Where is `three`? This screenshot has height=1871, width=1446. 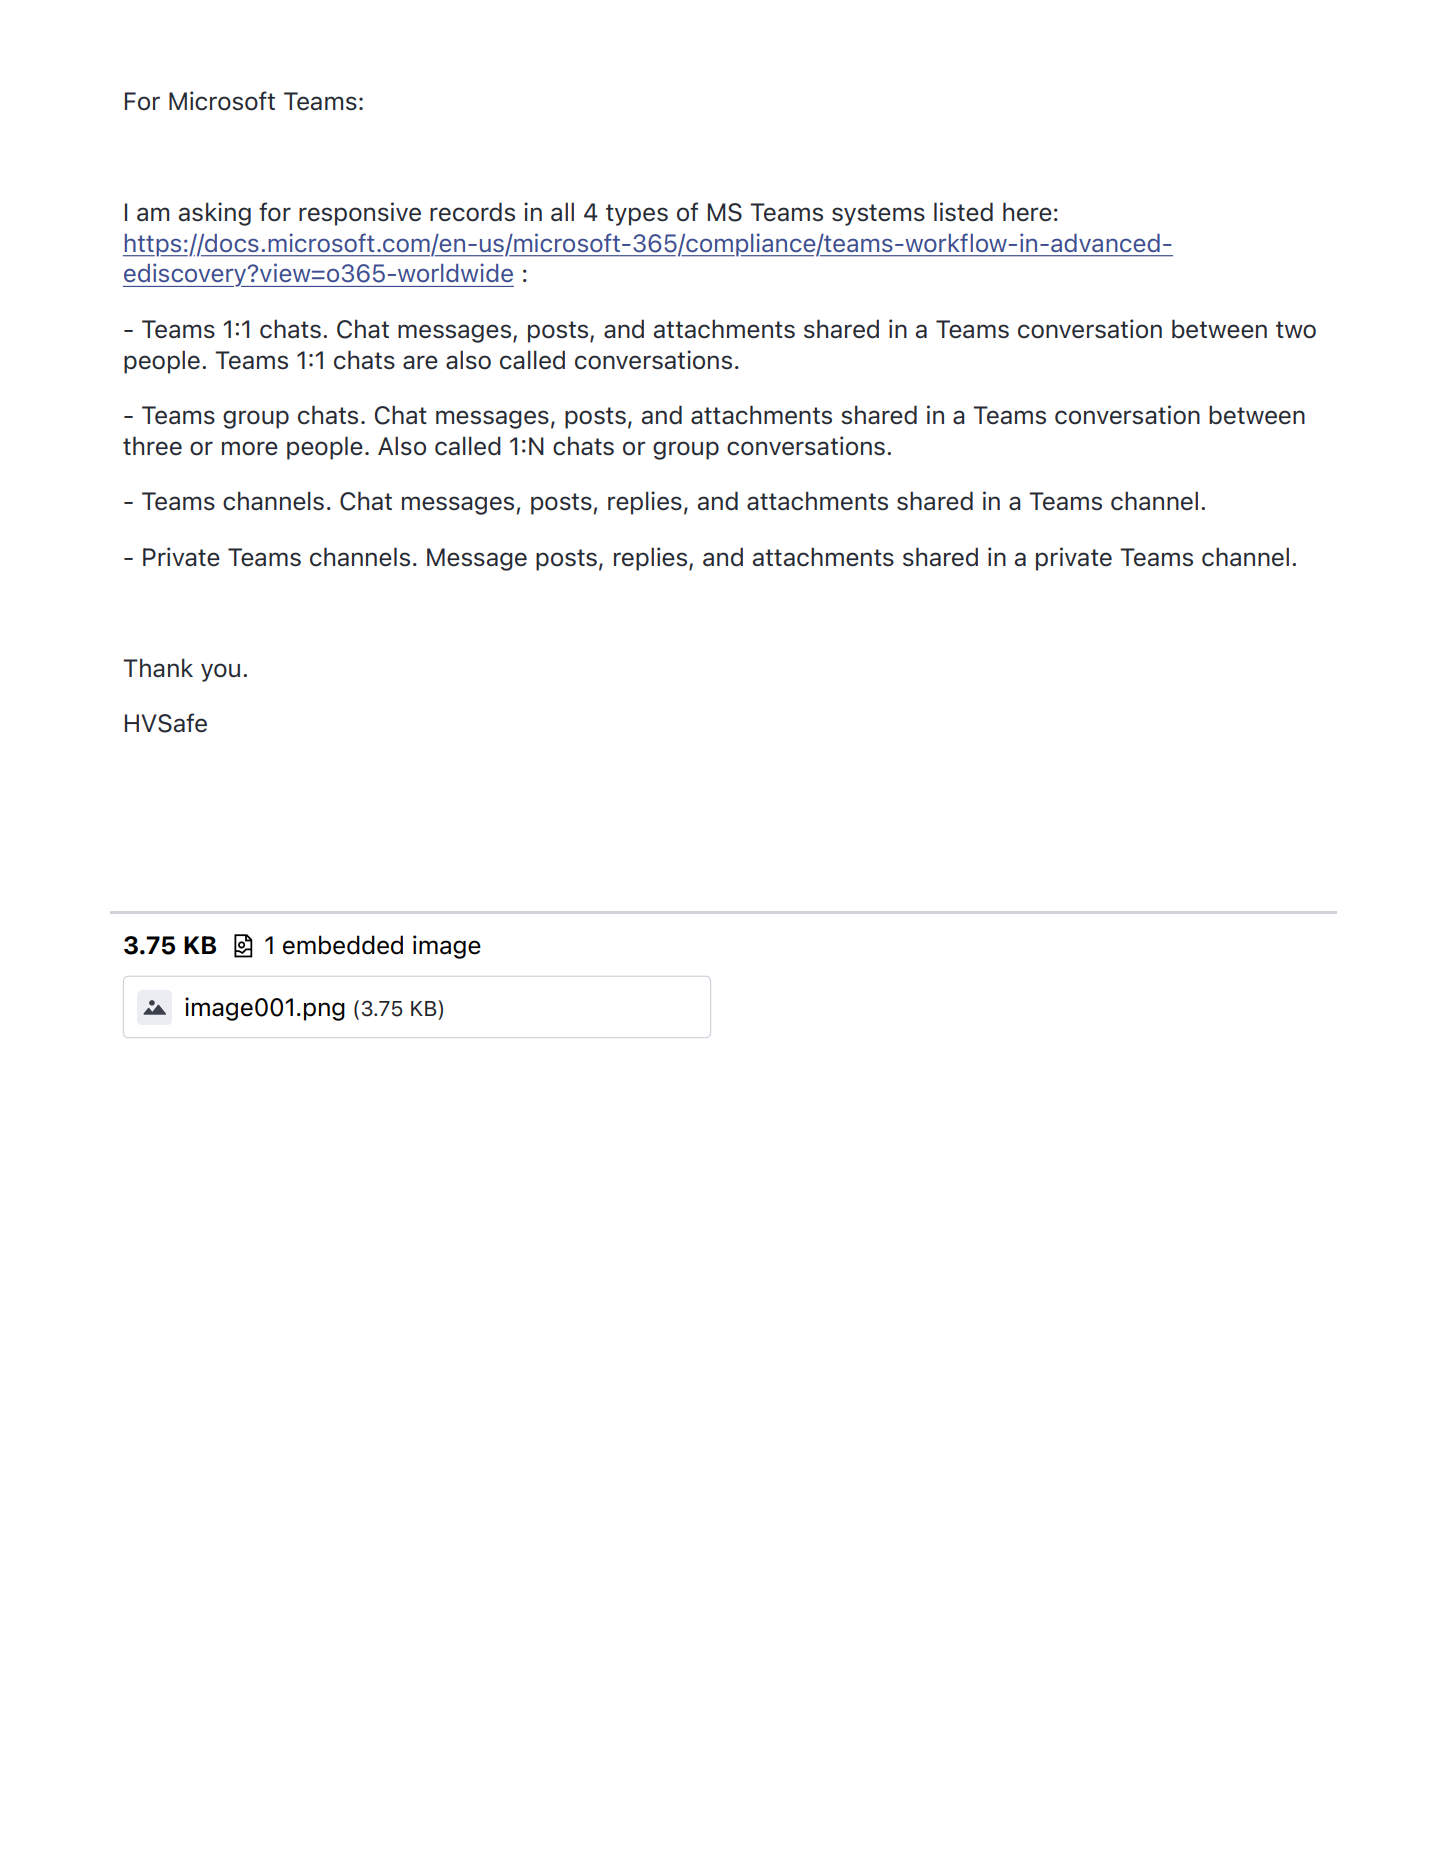 three is located at coordinates (152, 446).
